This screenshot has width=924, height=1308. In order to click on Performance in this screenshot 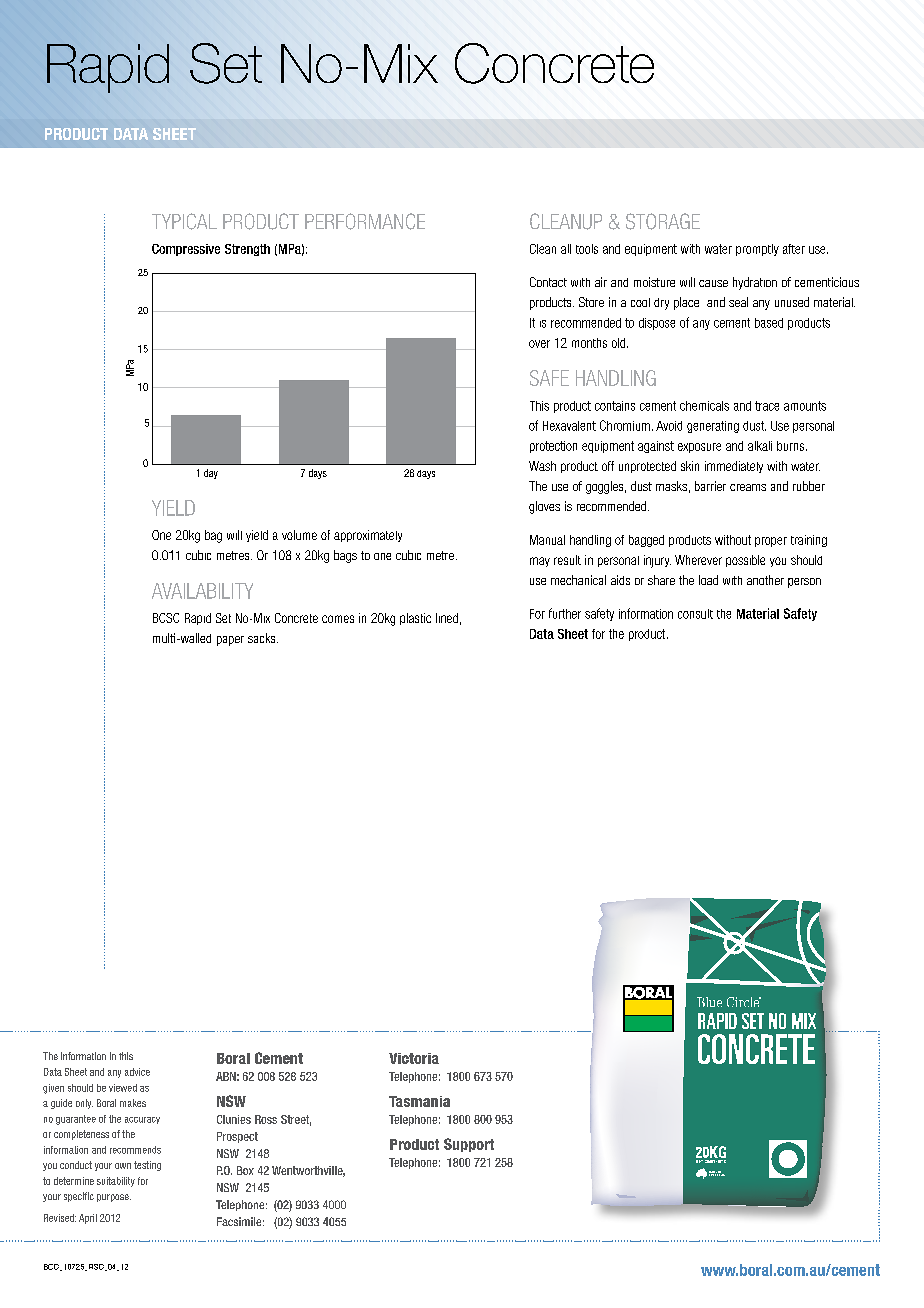, I will do `click(365, 221)`.
